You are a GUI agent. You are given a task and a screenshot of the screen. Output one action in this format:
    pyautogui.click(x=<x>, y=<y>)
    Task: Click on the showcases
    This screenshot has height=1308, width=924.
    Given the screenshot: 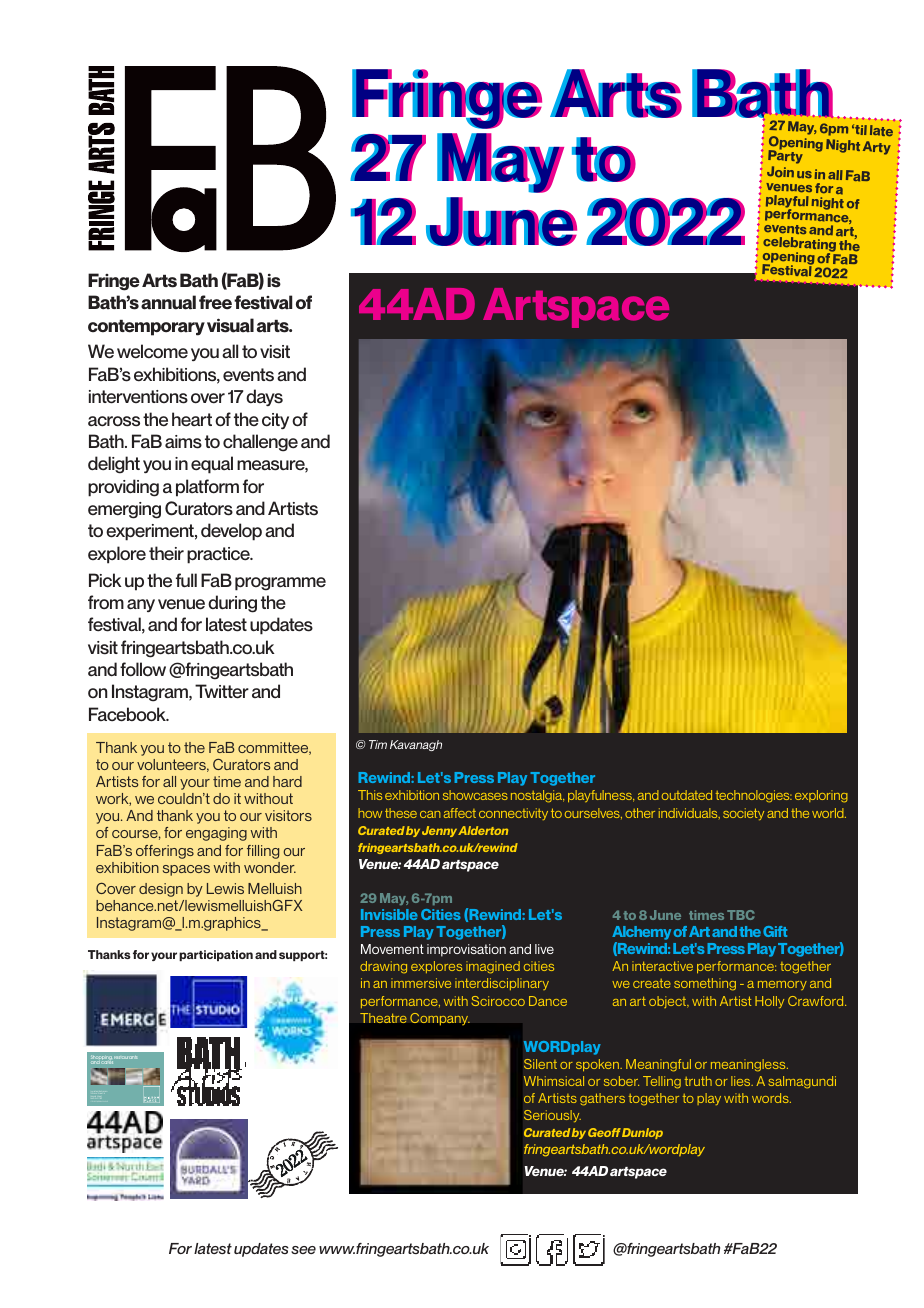 What is the action you would take?
    pyautogui.click(x=475, y=795)
